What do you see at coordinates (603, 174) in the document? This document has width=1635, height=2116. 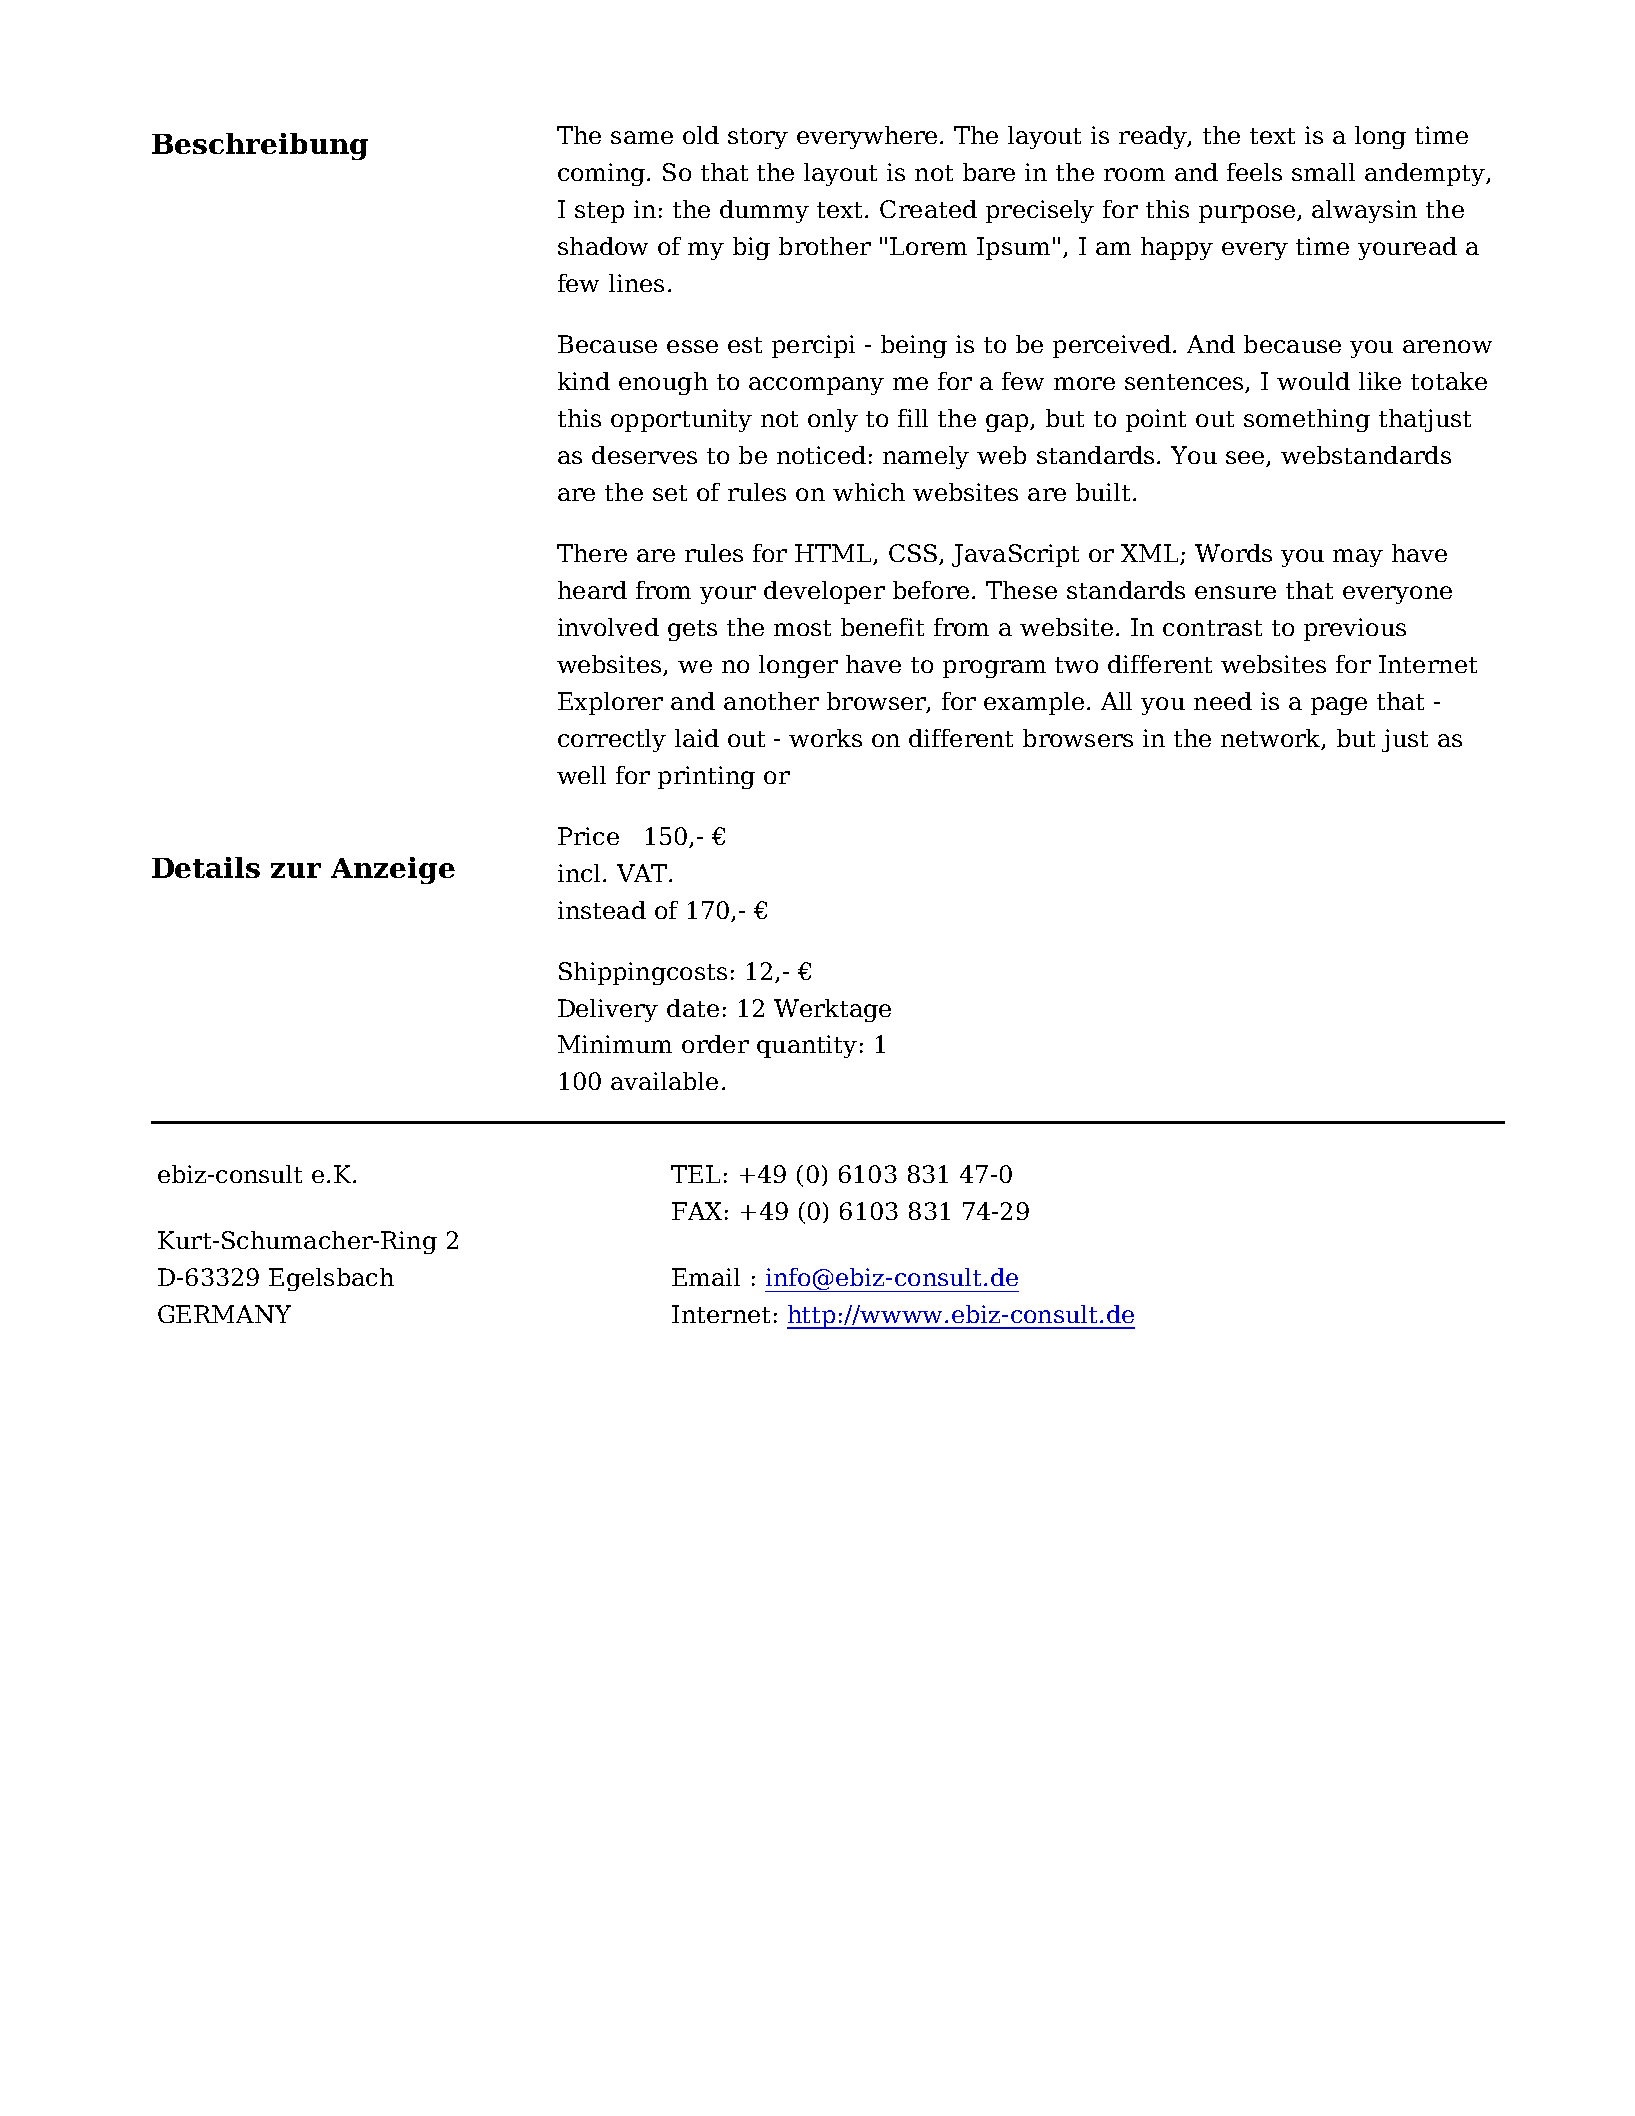 I see `coming` at bounding box center [603, 174].
